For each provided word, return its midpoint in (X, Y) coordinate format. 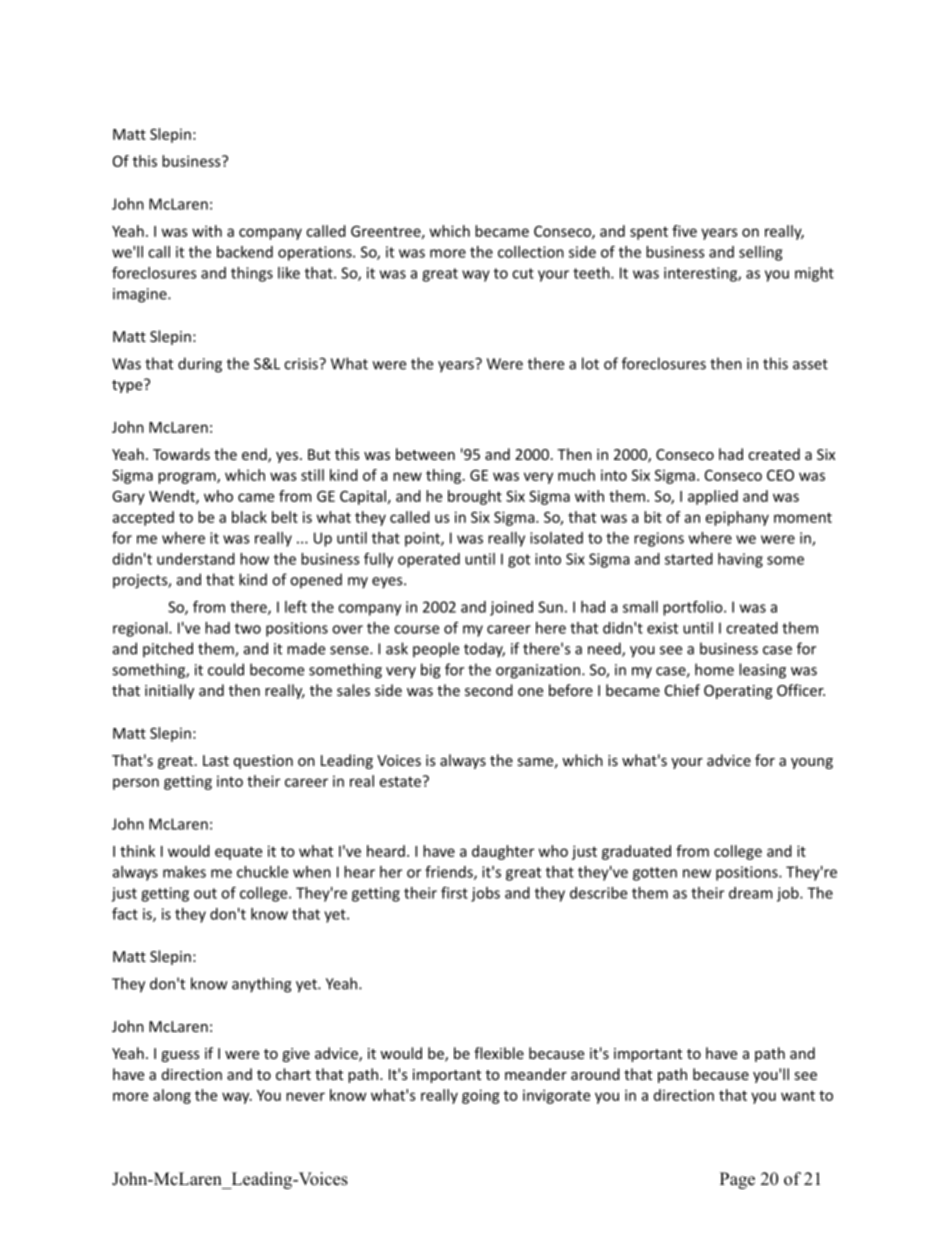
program (188, 478)
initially (169, 691)
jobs (485, 894)
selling (760, 253)
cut (523, 273)
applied (713, 497)
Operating (738, 692)
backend (245, 252)
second (489, 690)
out (205, 893)
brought (475, 497)
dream (750, 893)
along (172, 1096)
